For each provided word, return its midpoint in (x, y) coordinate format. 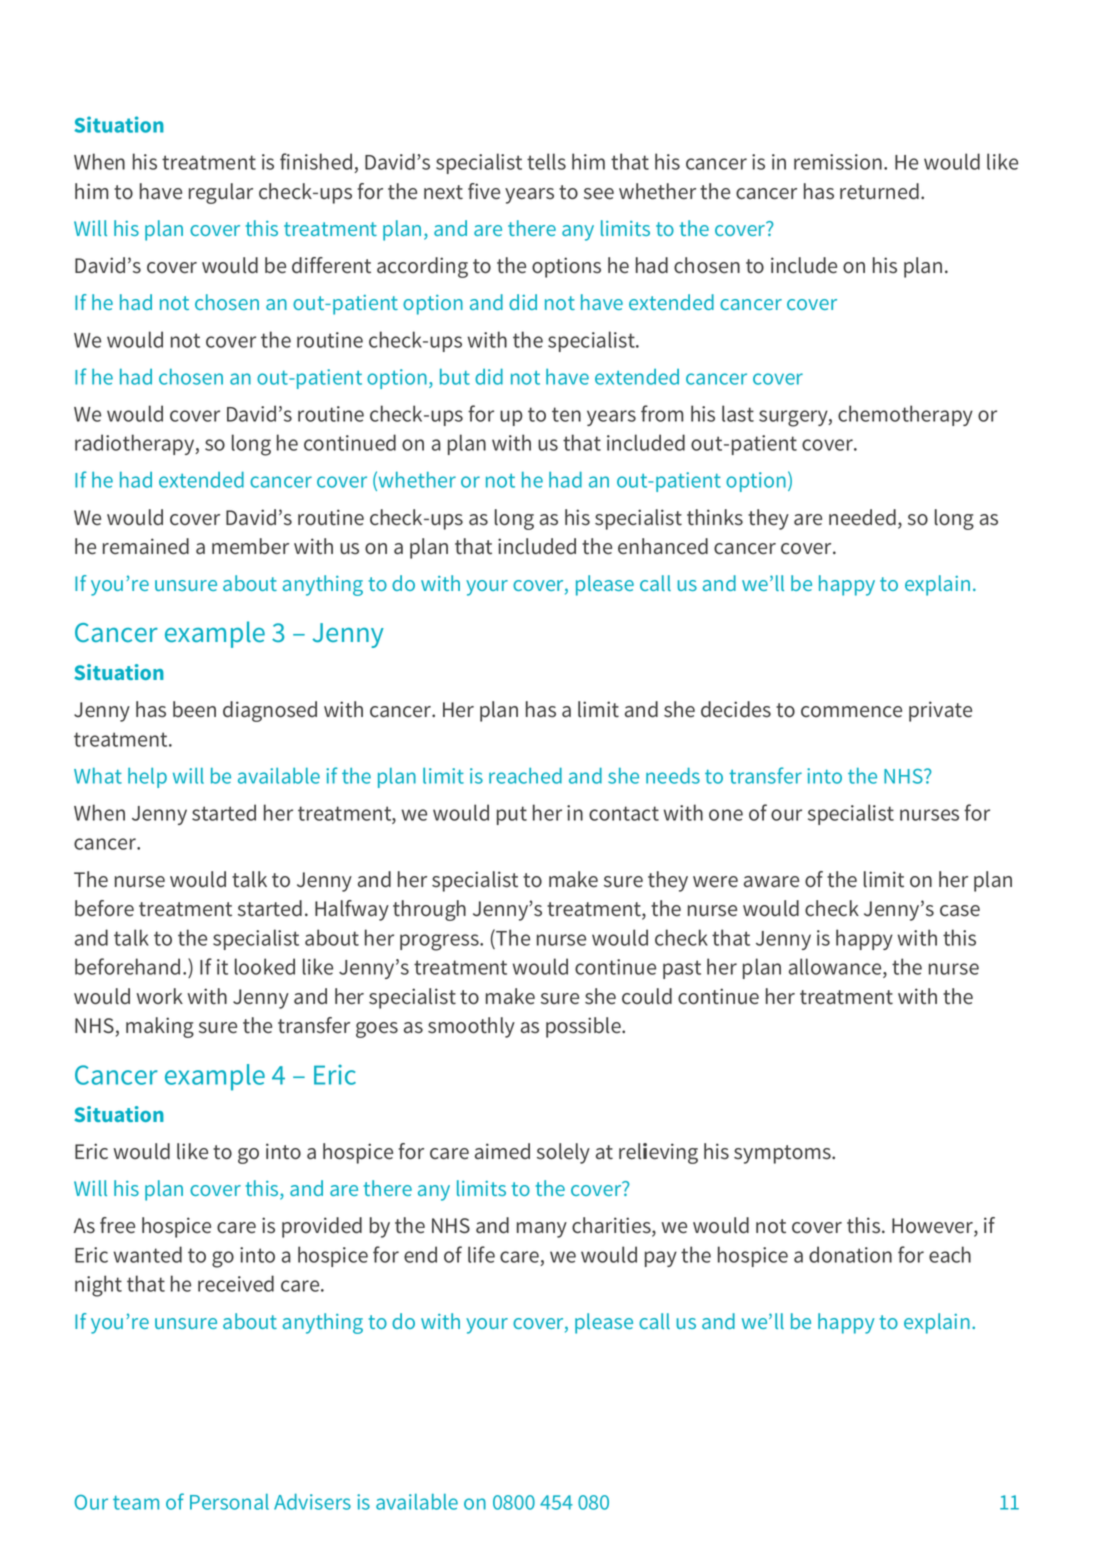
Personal (229, 1502)
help (147, 778)
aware (771, 882)
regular (221, 193)
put (512, 815)
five (484, 191)
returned (879, 191)
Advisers (312, 1501)
